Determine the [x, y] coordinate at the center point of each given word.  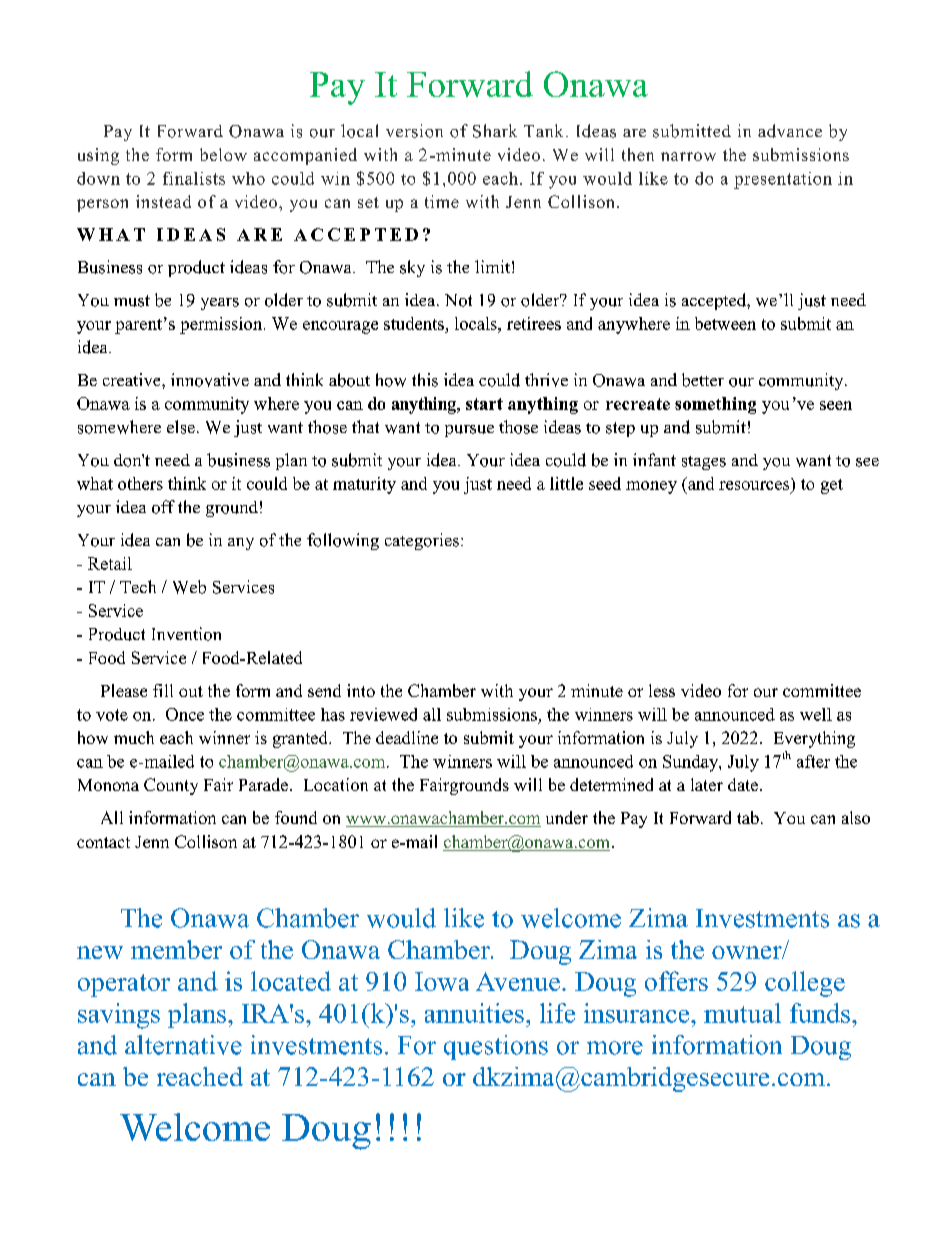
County [171, 786]
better [703, 380]
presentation [783, 180]
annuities [474, 1013]
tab [748, 817]
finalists [194, 178]
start [484, 404]
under [567, 817]
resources [754, 485]
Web [189, 587]
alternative [183, 1045]
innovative [210, 380]
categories [422, 541]
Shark [495, 131]
